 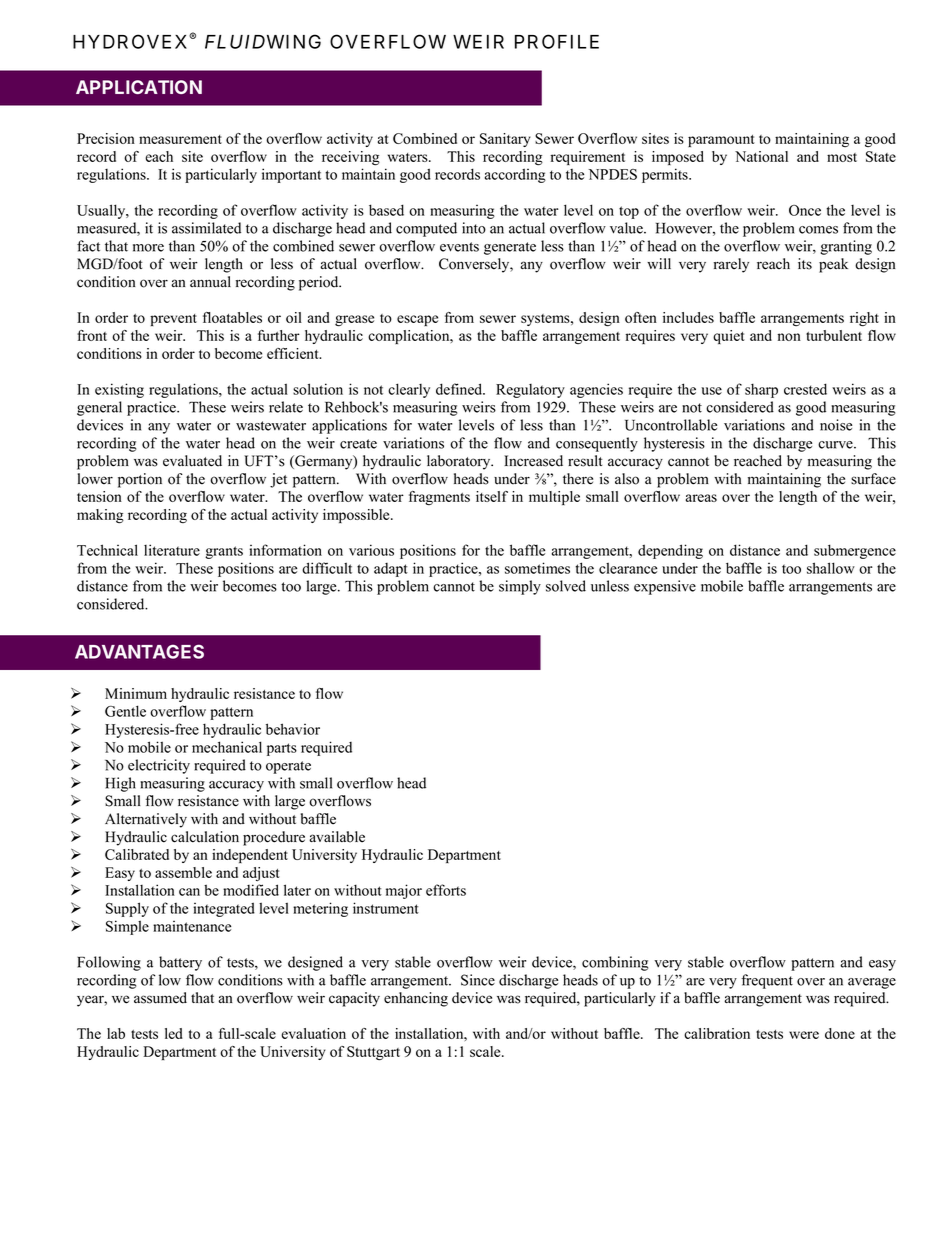 I want to click on led, so click(x=174, y=1033).
